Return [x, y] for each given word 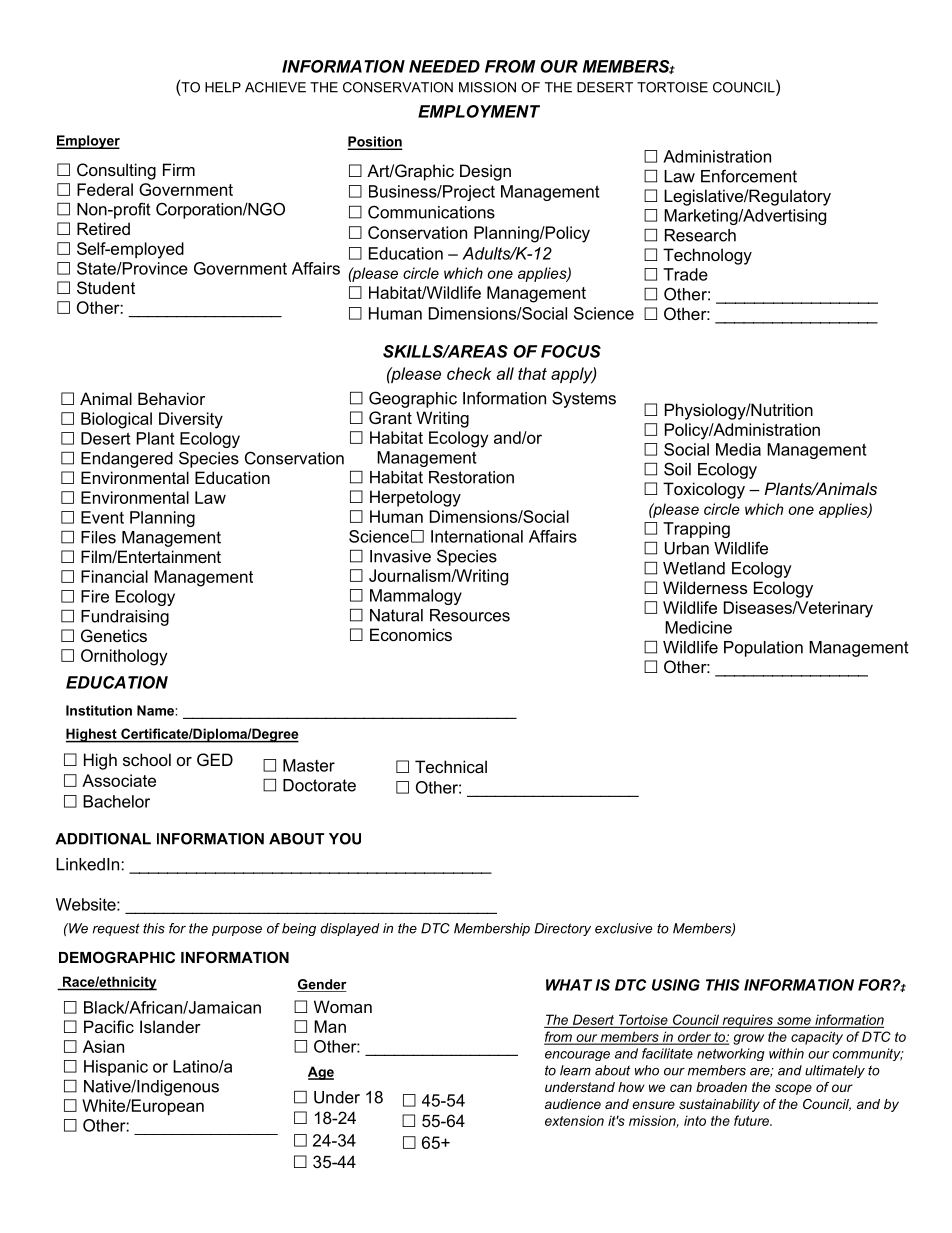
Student [106, 287]
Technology [707, 256]
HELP [223, 87]
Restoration [471, 477]
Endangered [127, 460]
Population [763, 649]
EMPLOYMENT [479, 111]
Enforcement [749, 176]
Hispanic [116, 1068]
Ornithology [124, 657]
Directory [562, 929]
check [469, 373]
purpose [237, 931]
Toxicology [704, 490]
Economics [411, 634]
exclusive [623, 928]
